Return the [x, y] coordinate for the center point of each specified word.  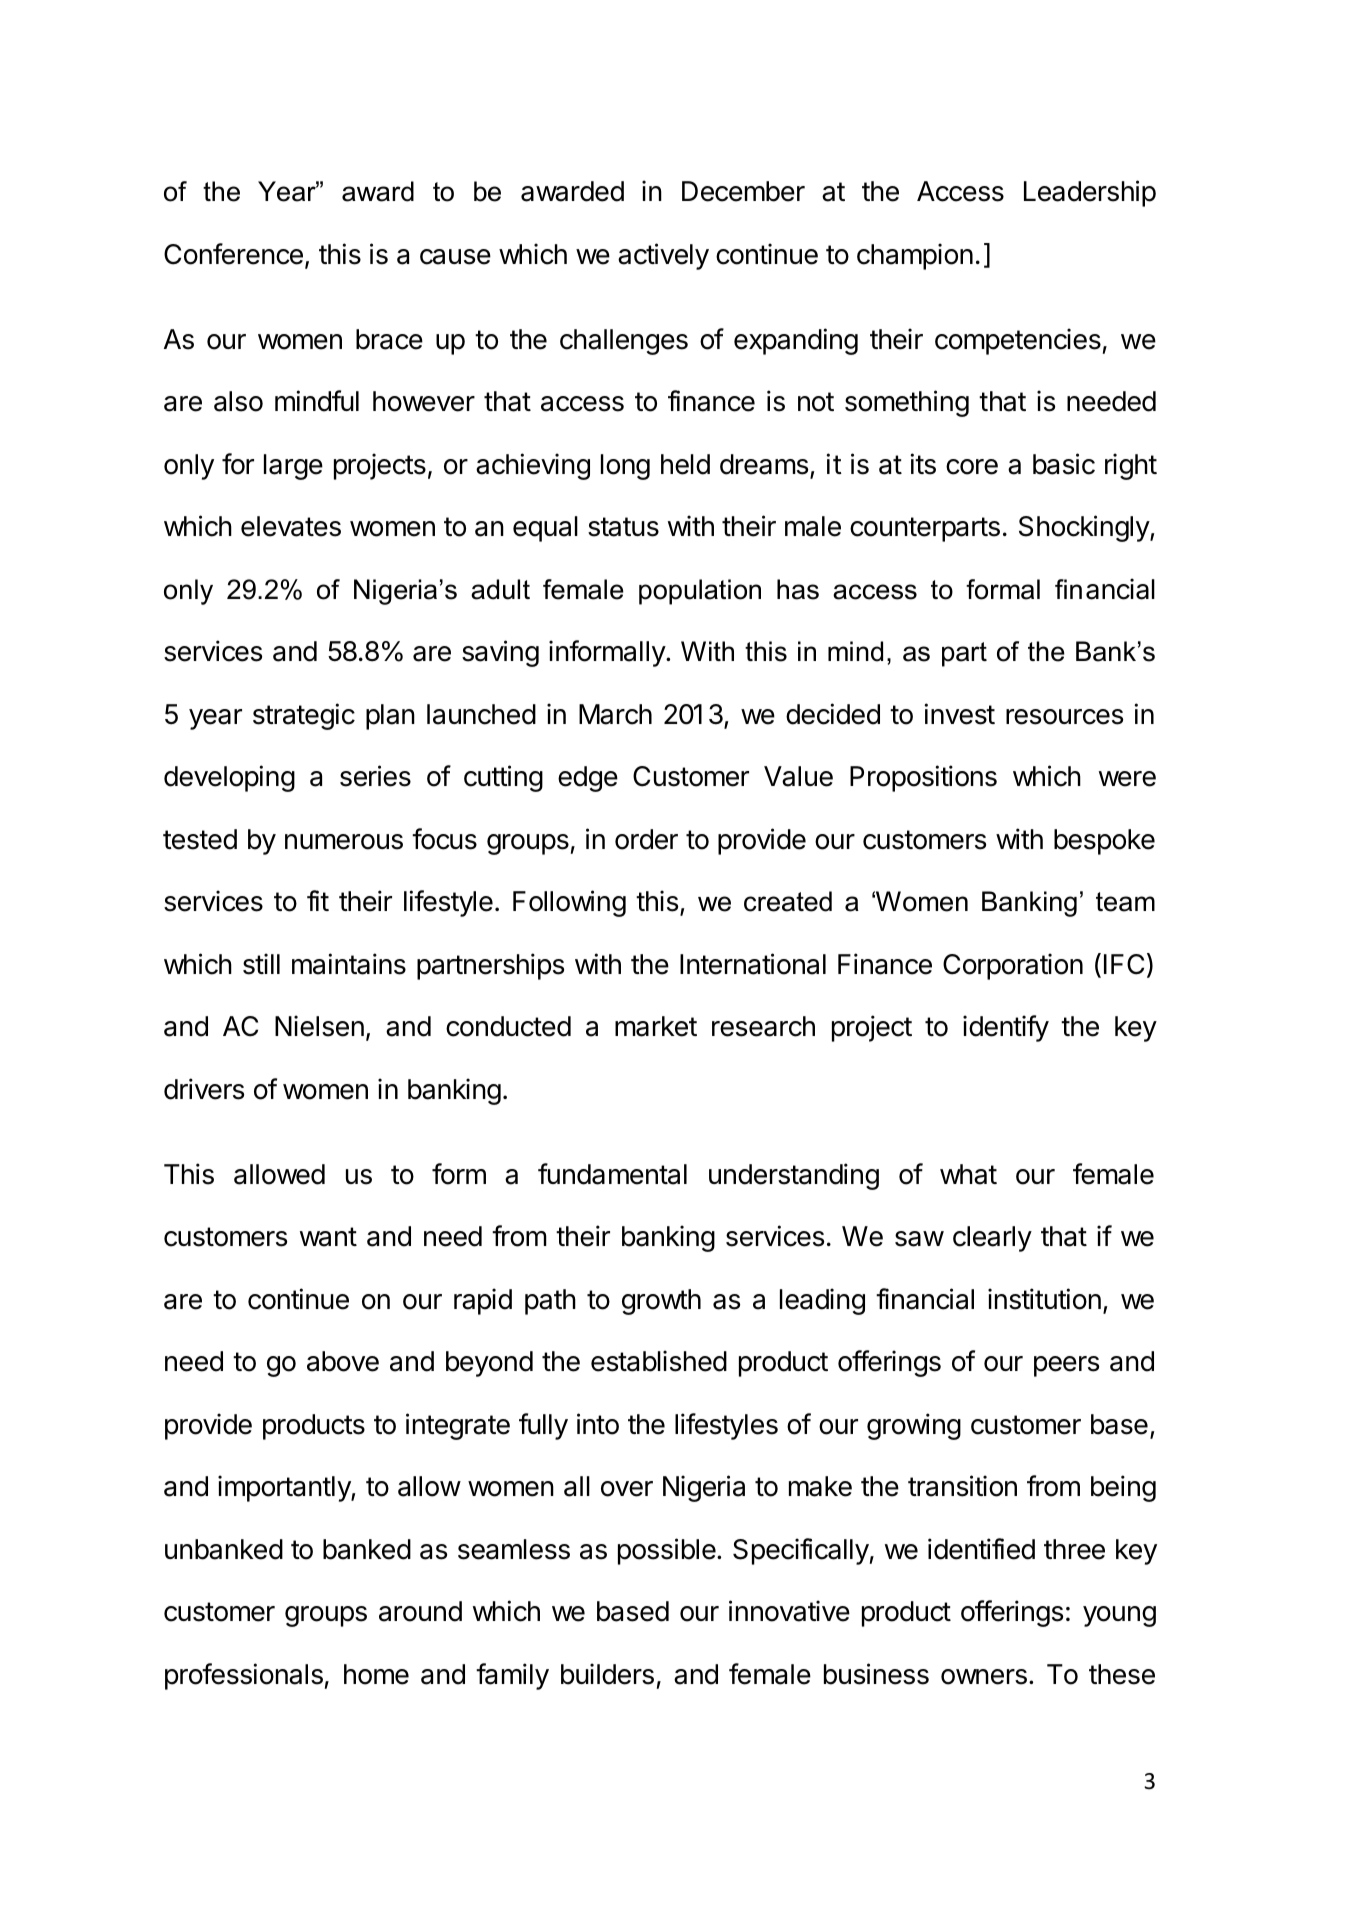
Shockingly [1085, 528]
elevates [291, 526]
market [656, 1026]
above [343, 1361]
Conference [233, 254]
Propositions [923, 778]
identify [1006, 1028]
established [659, 1361]
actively [663, 256]
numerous [344, 842]
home [376, 1674]
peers [1066, 1366]
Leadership [1090, 193]
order [646, 839]
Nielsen [319, 1026]
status [623, 527]
